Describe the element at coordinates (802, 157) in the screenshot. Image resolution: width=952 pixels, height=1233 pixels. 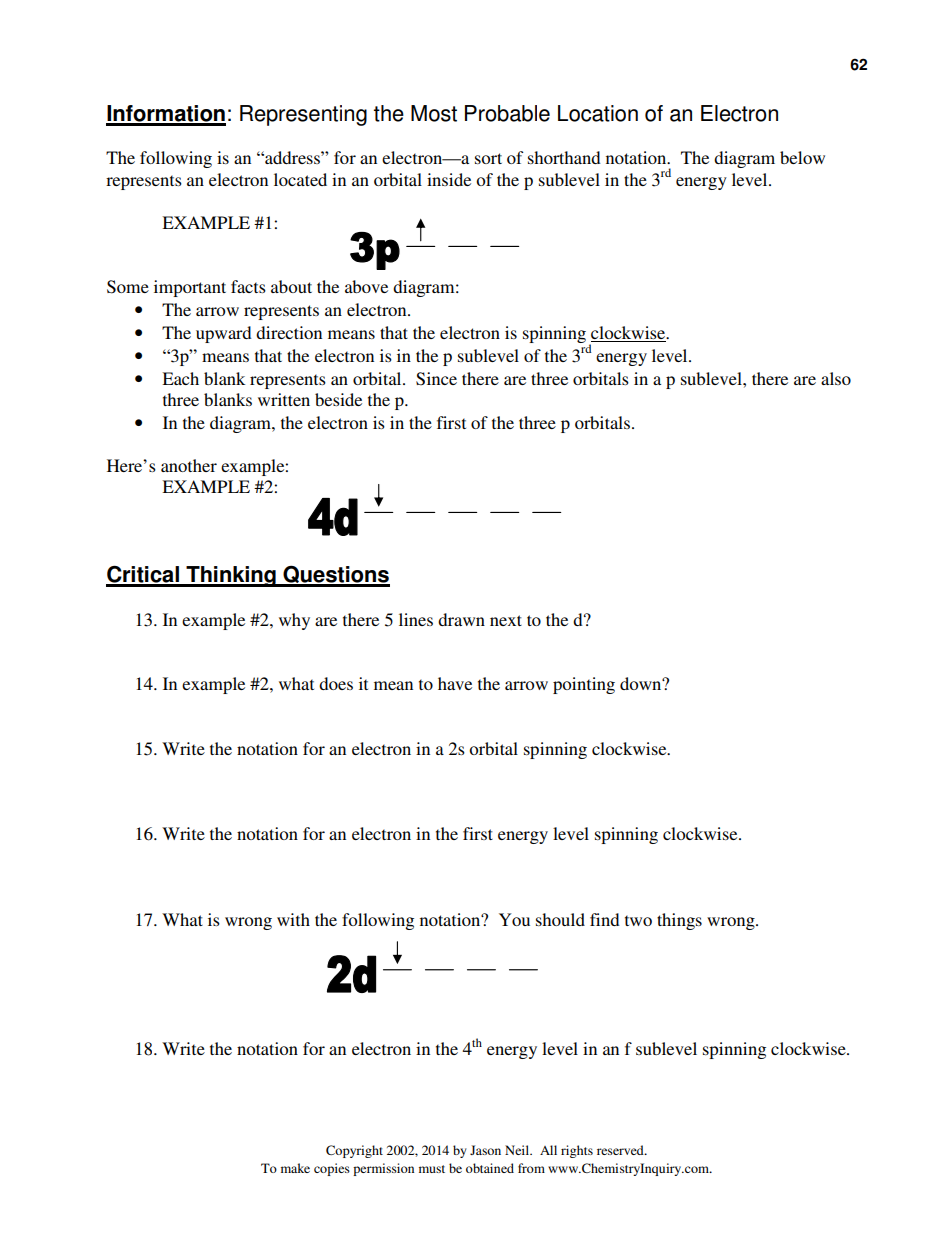
I see `below` at that location.
